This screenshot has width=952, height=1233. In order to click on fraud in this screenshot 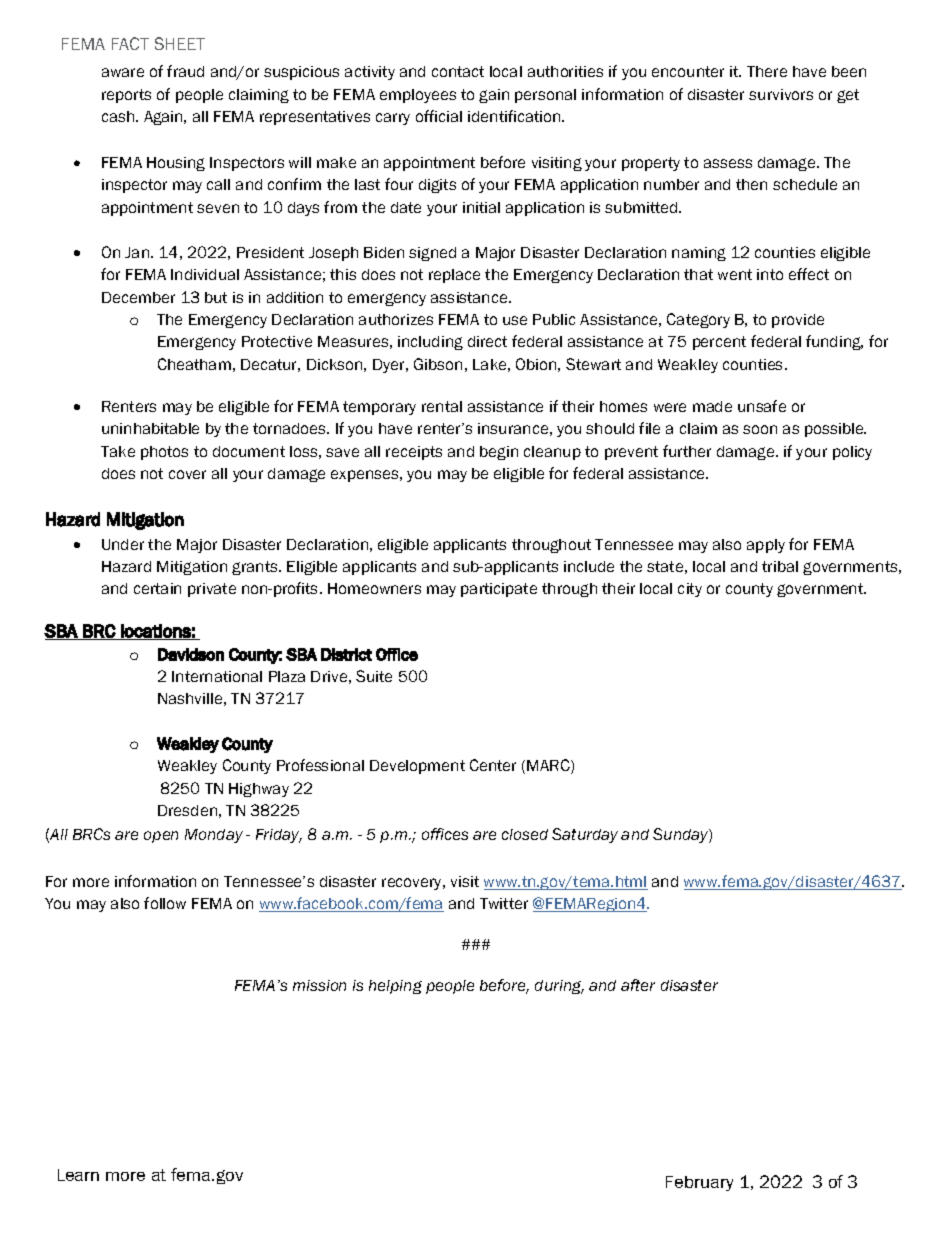, I will do `click(185, 71)`.
